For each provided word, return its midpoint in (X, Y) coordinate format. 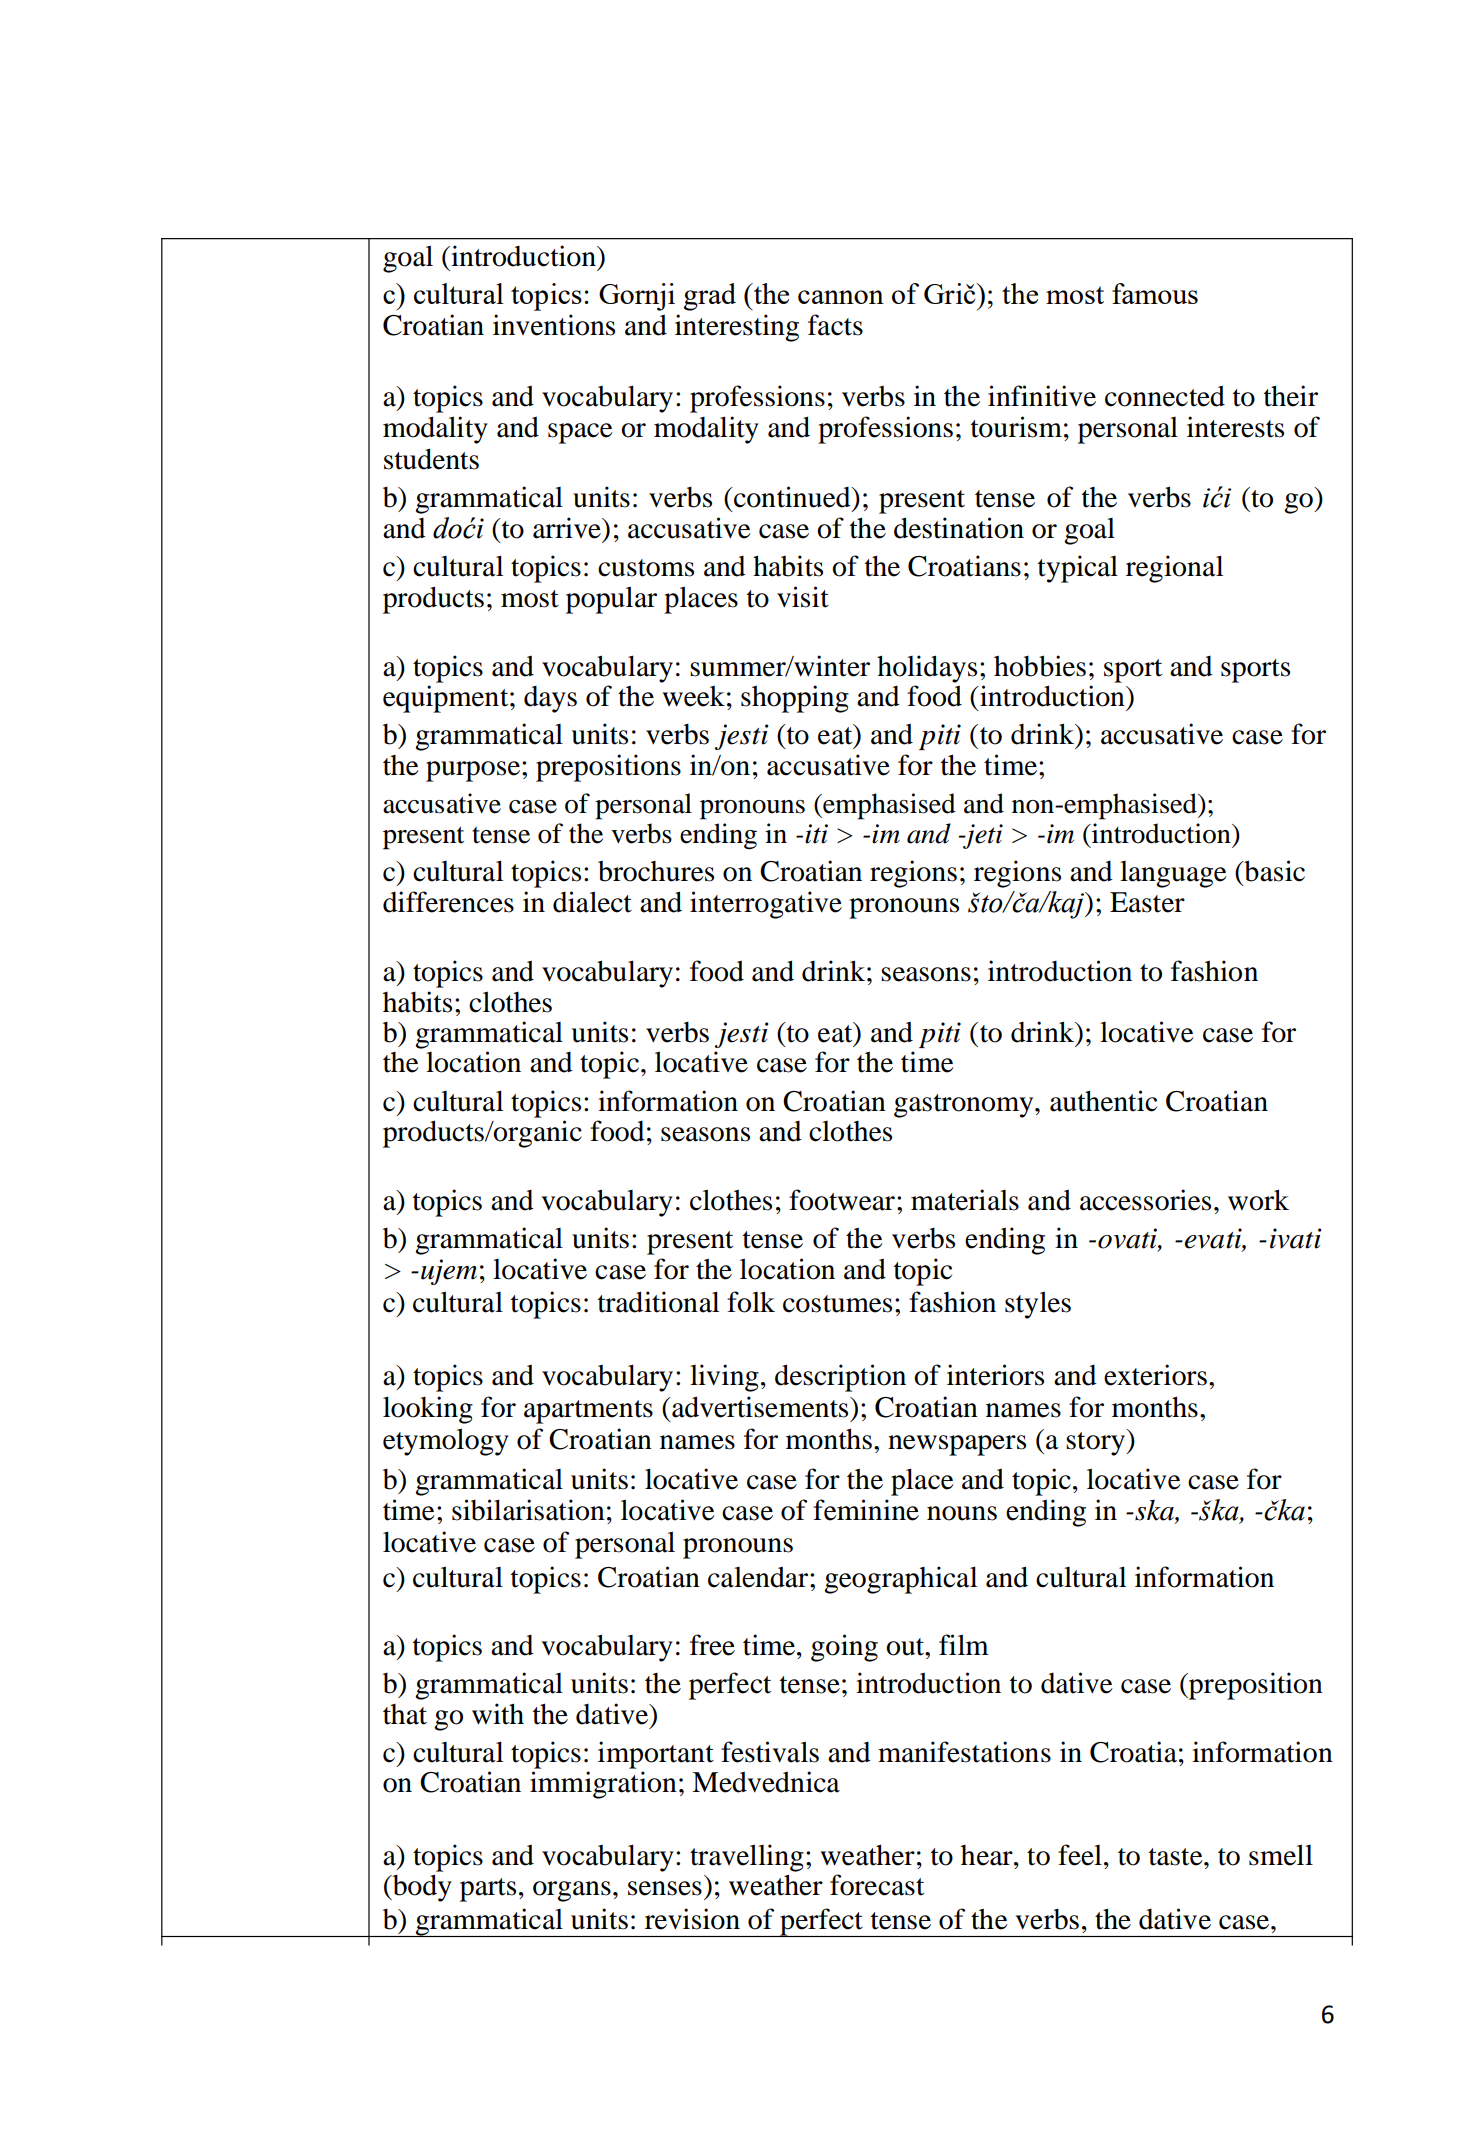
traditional (658, 1302)
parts (488, 1890)
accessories (1145, 1200)
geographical (900, 1580)
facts (835, 325)
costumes (837, 1304)
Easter (1147, 902)
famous (1155, 293)
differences (448, 902)
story (1096, 1444)
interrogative (766, 905)
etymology (446, 1442)
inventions (554, 325)
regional (1174, 569)
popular (611, 600)
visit (803, 597)
